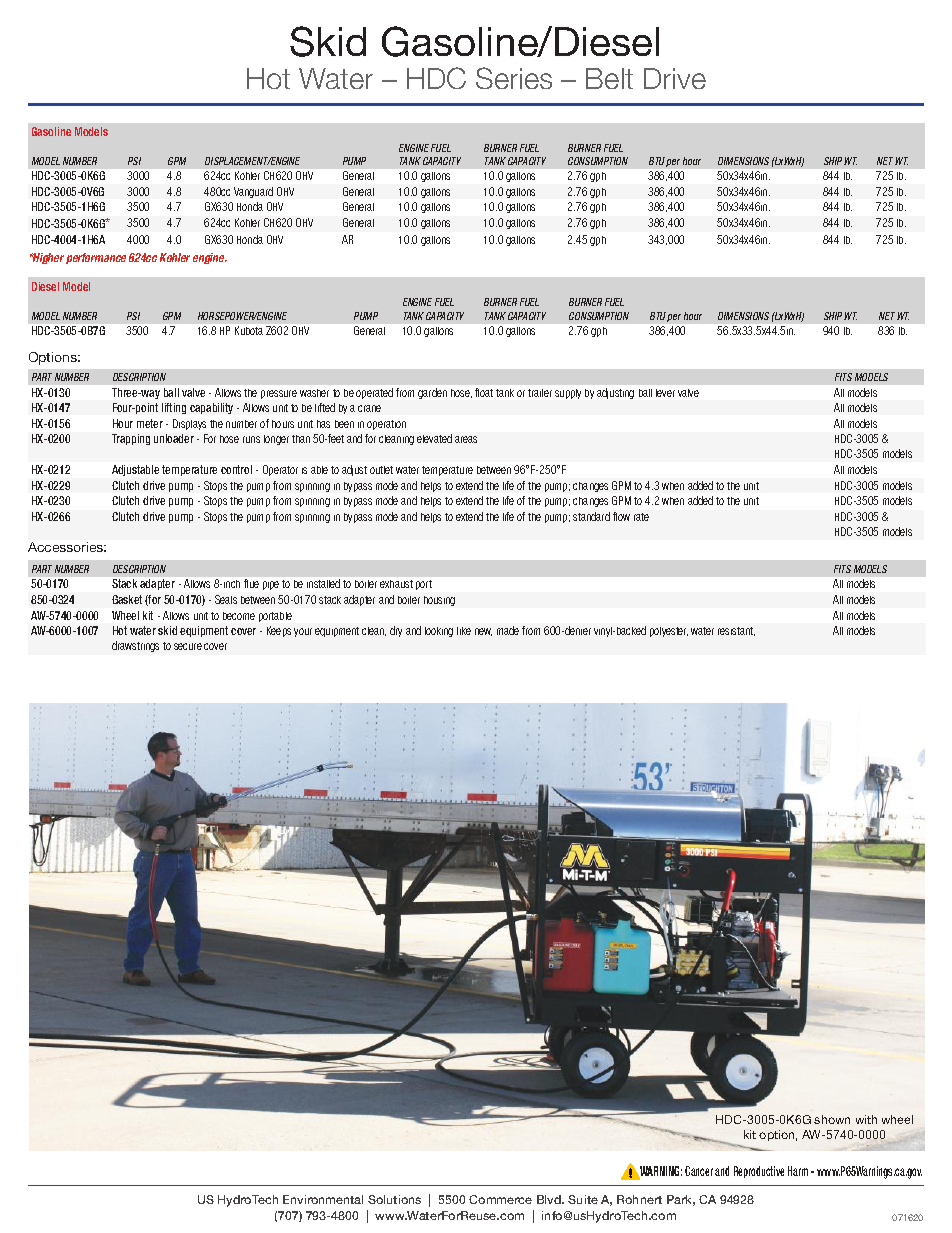 Image resolution: width=952 pixels, height=1233 pixels. I want to click on Series, so click(514, 78).
